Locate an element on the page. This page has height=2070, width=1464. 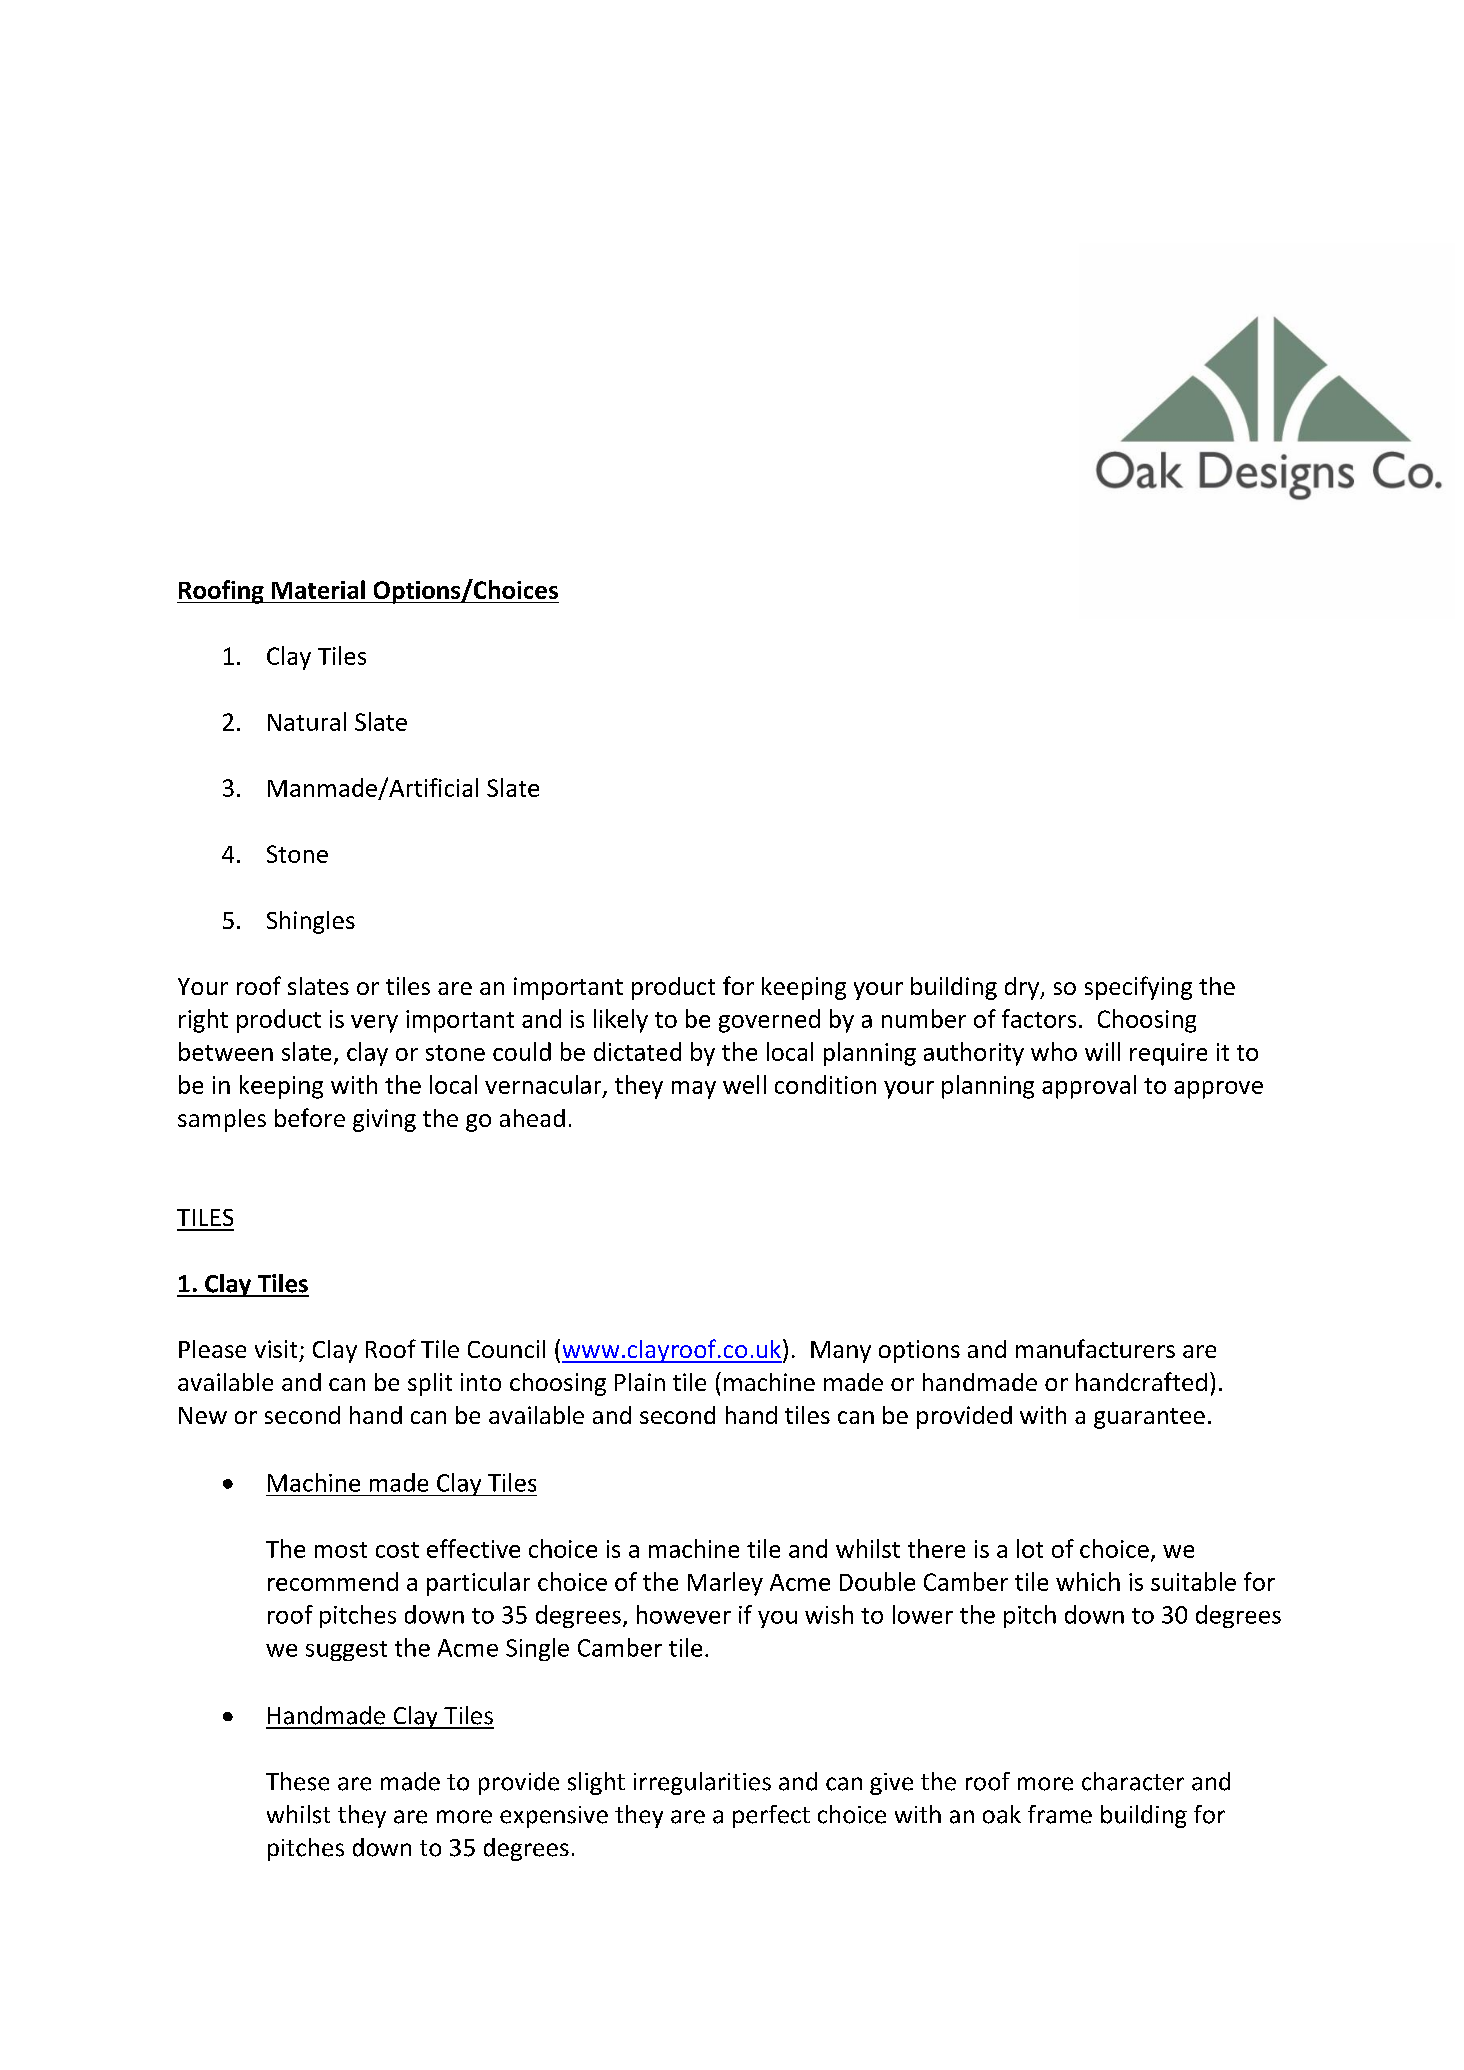
Material is located at coordinates (318, 589).
